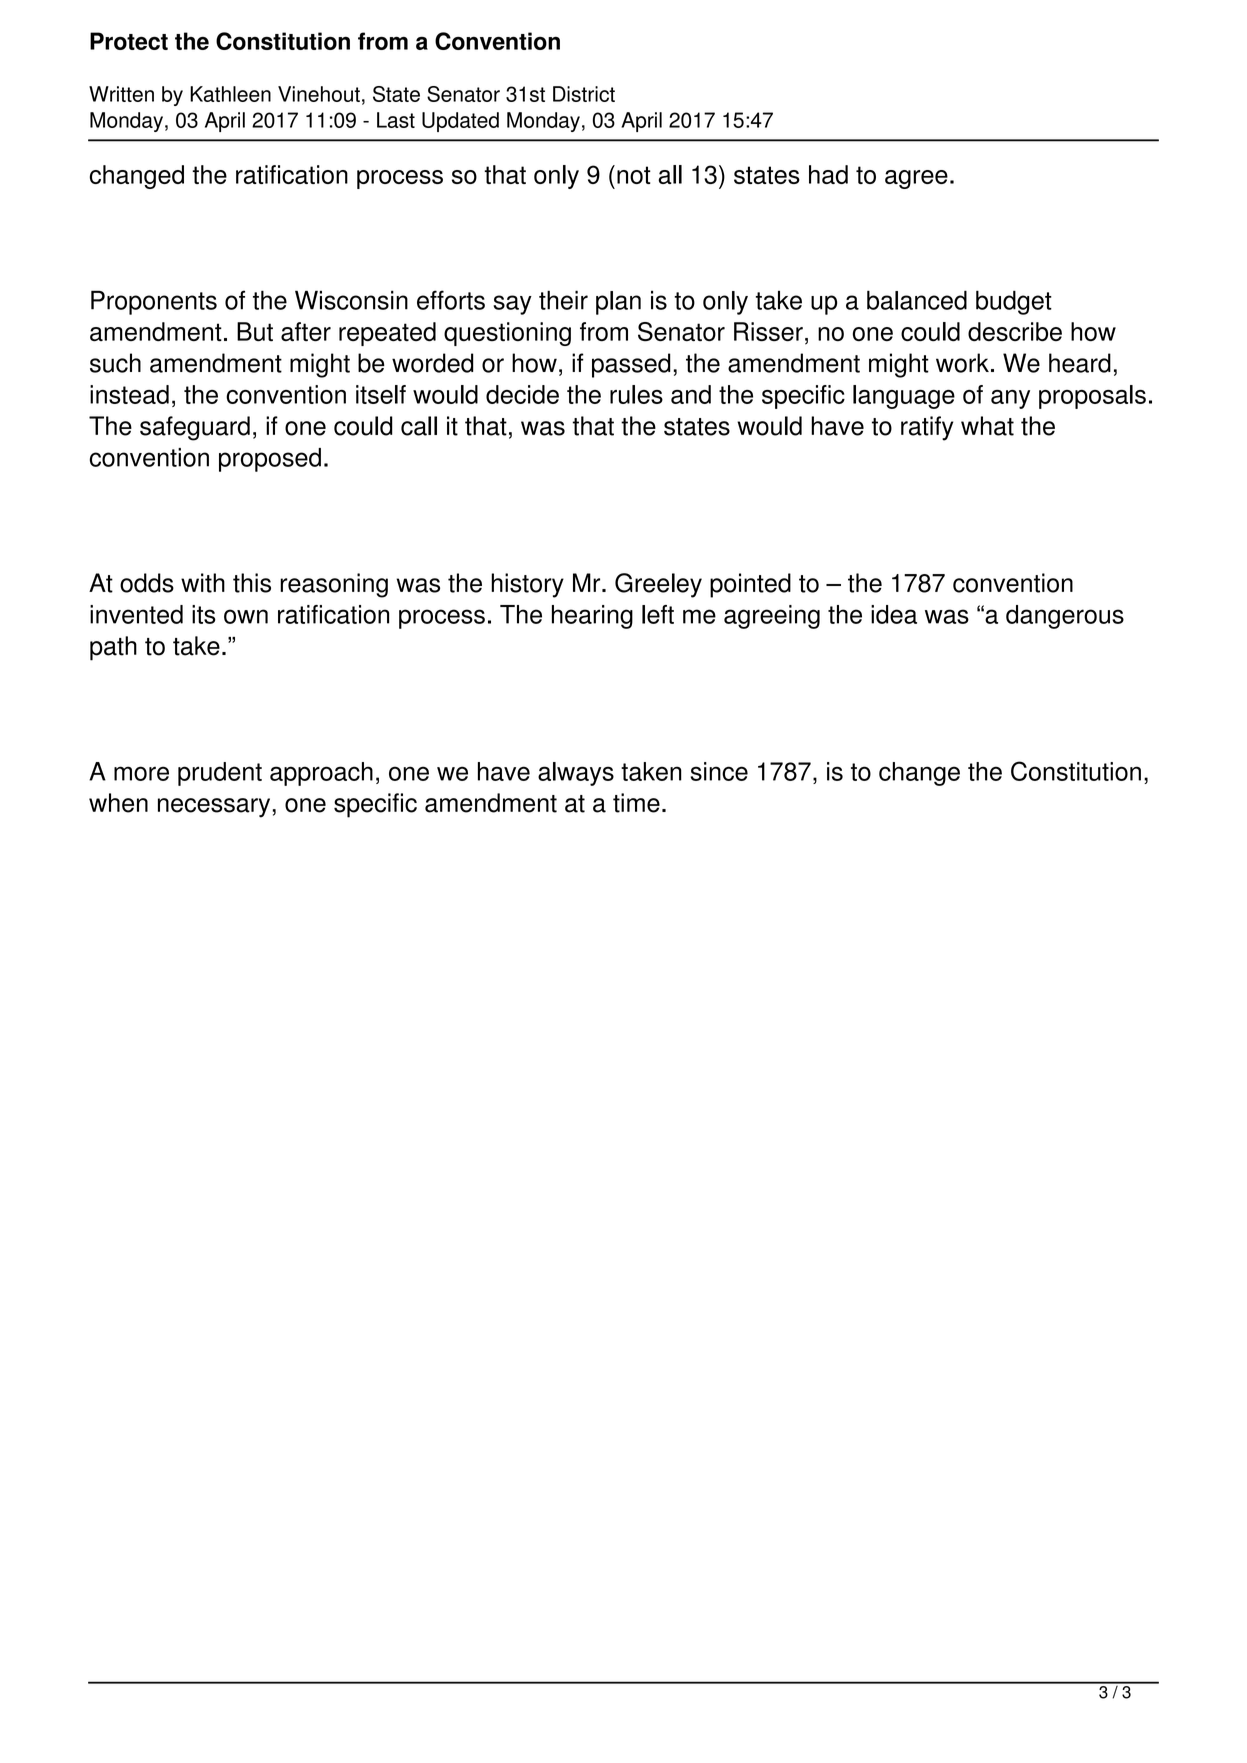  Describe the element at coordinates (828, 174) in the document. I see `had` at that location.
